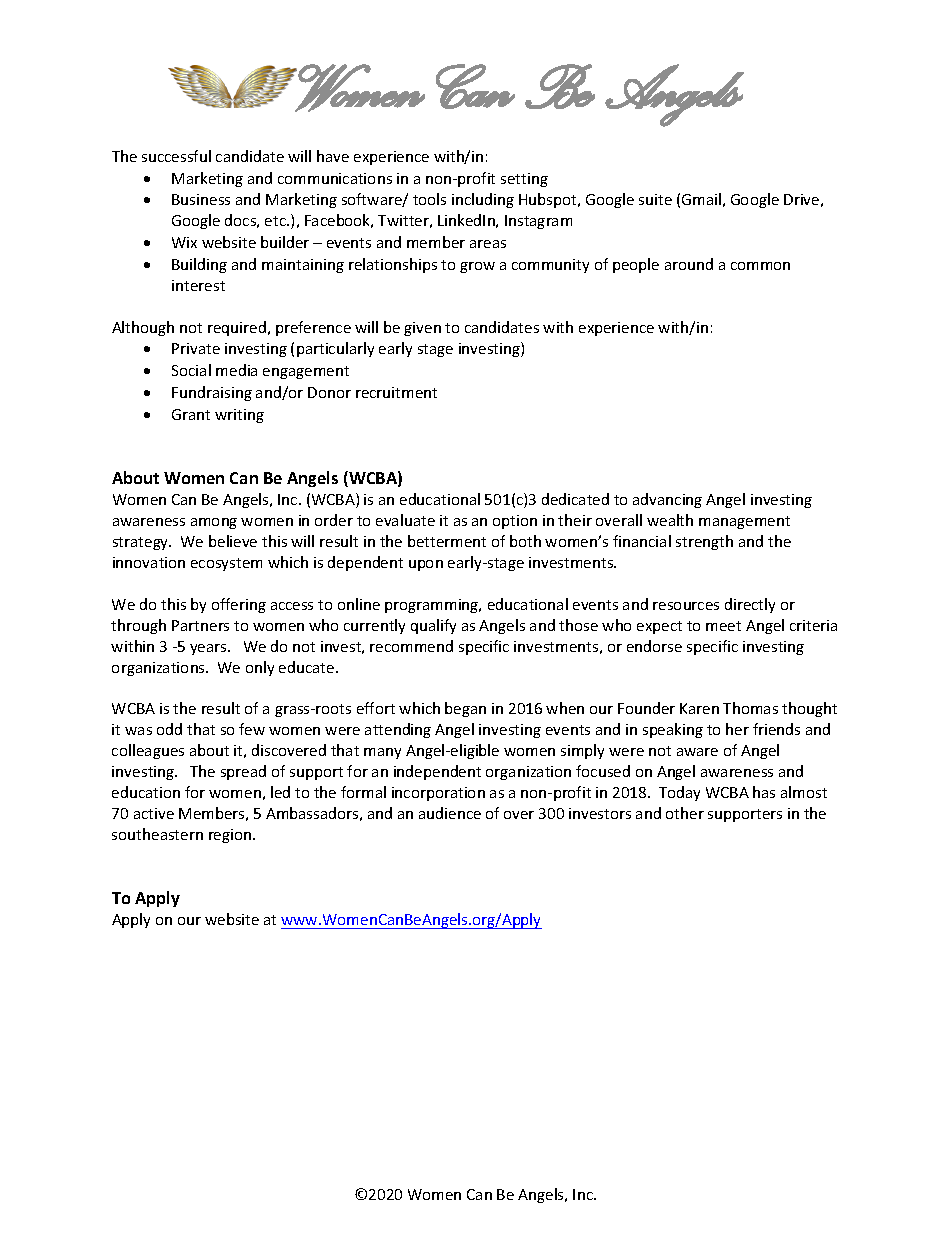 The image size is (952, 1233). I want to click on among, so click(214, 523).
